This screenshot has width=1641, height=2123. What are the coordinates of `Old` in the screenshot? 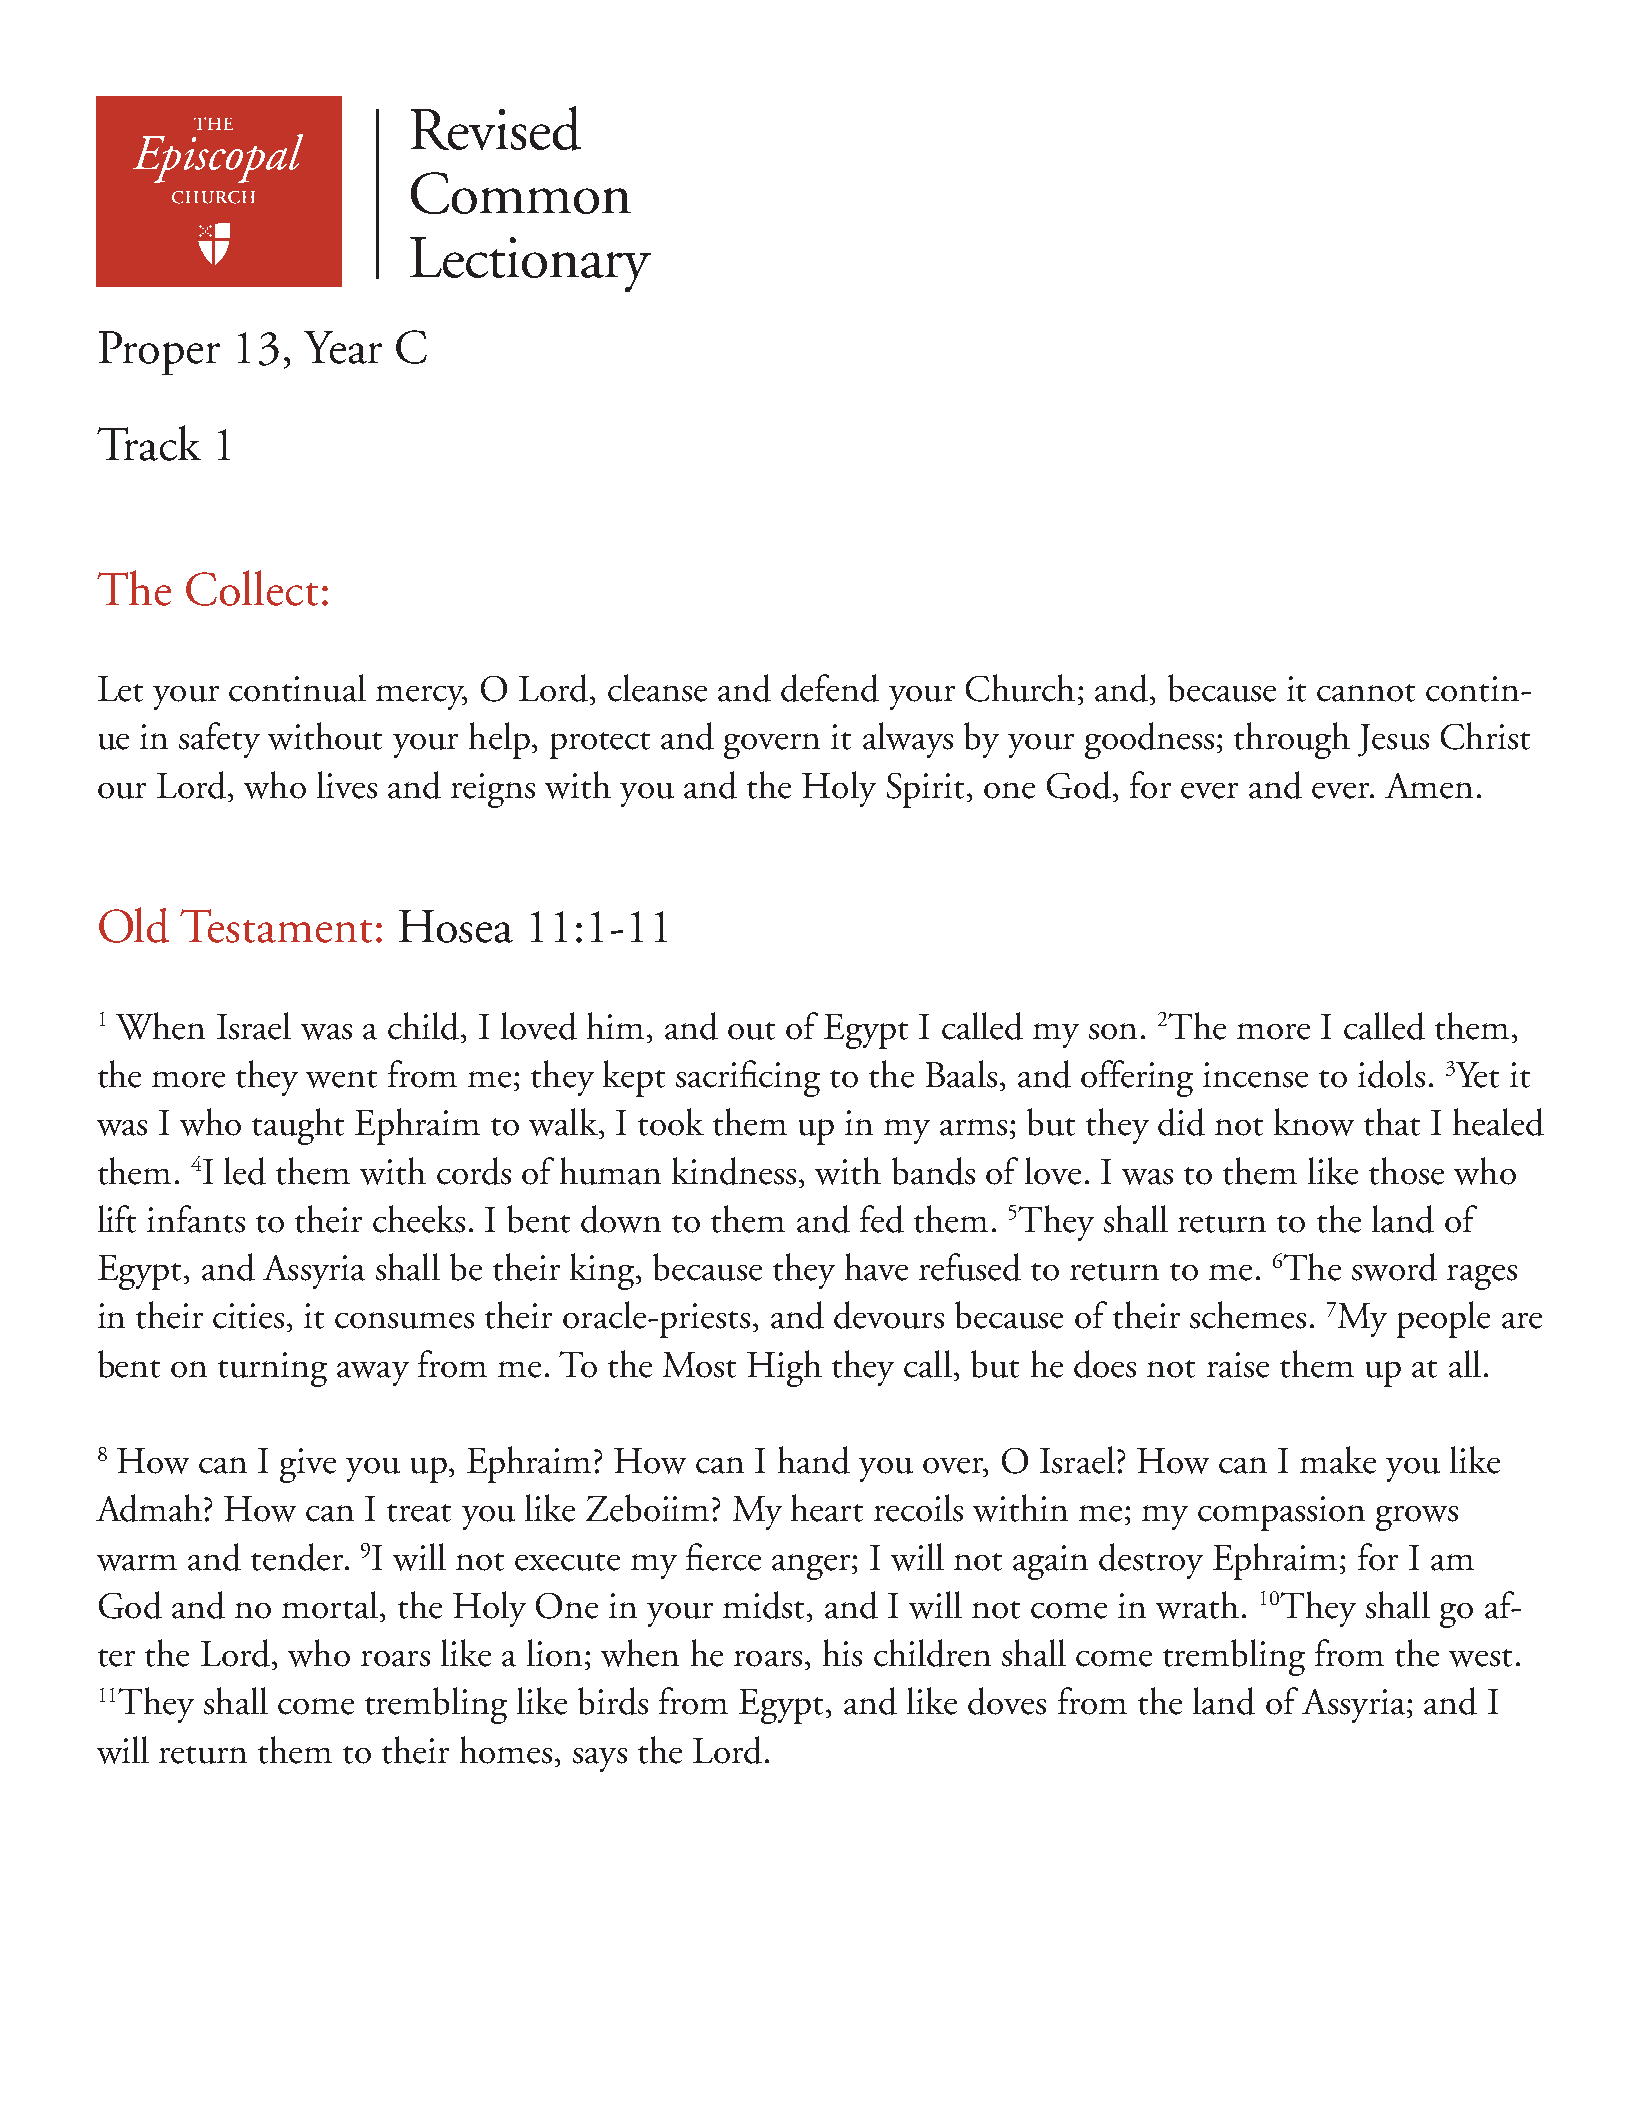 It's located at (134, 925).
